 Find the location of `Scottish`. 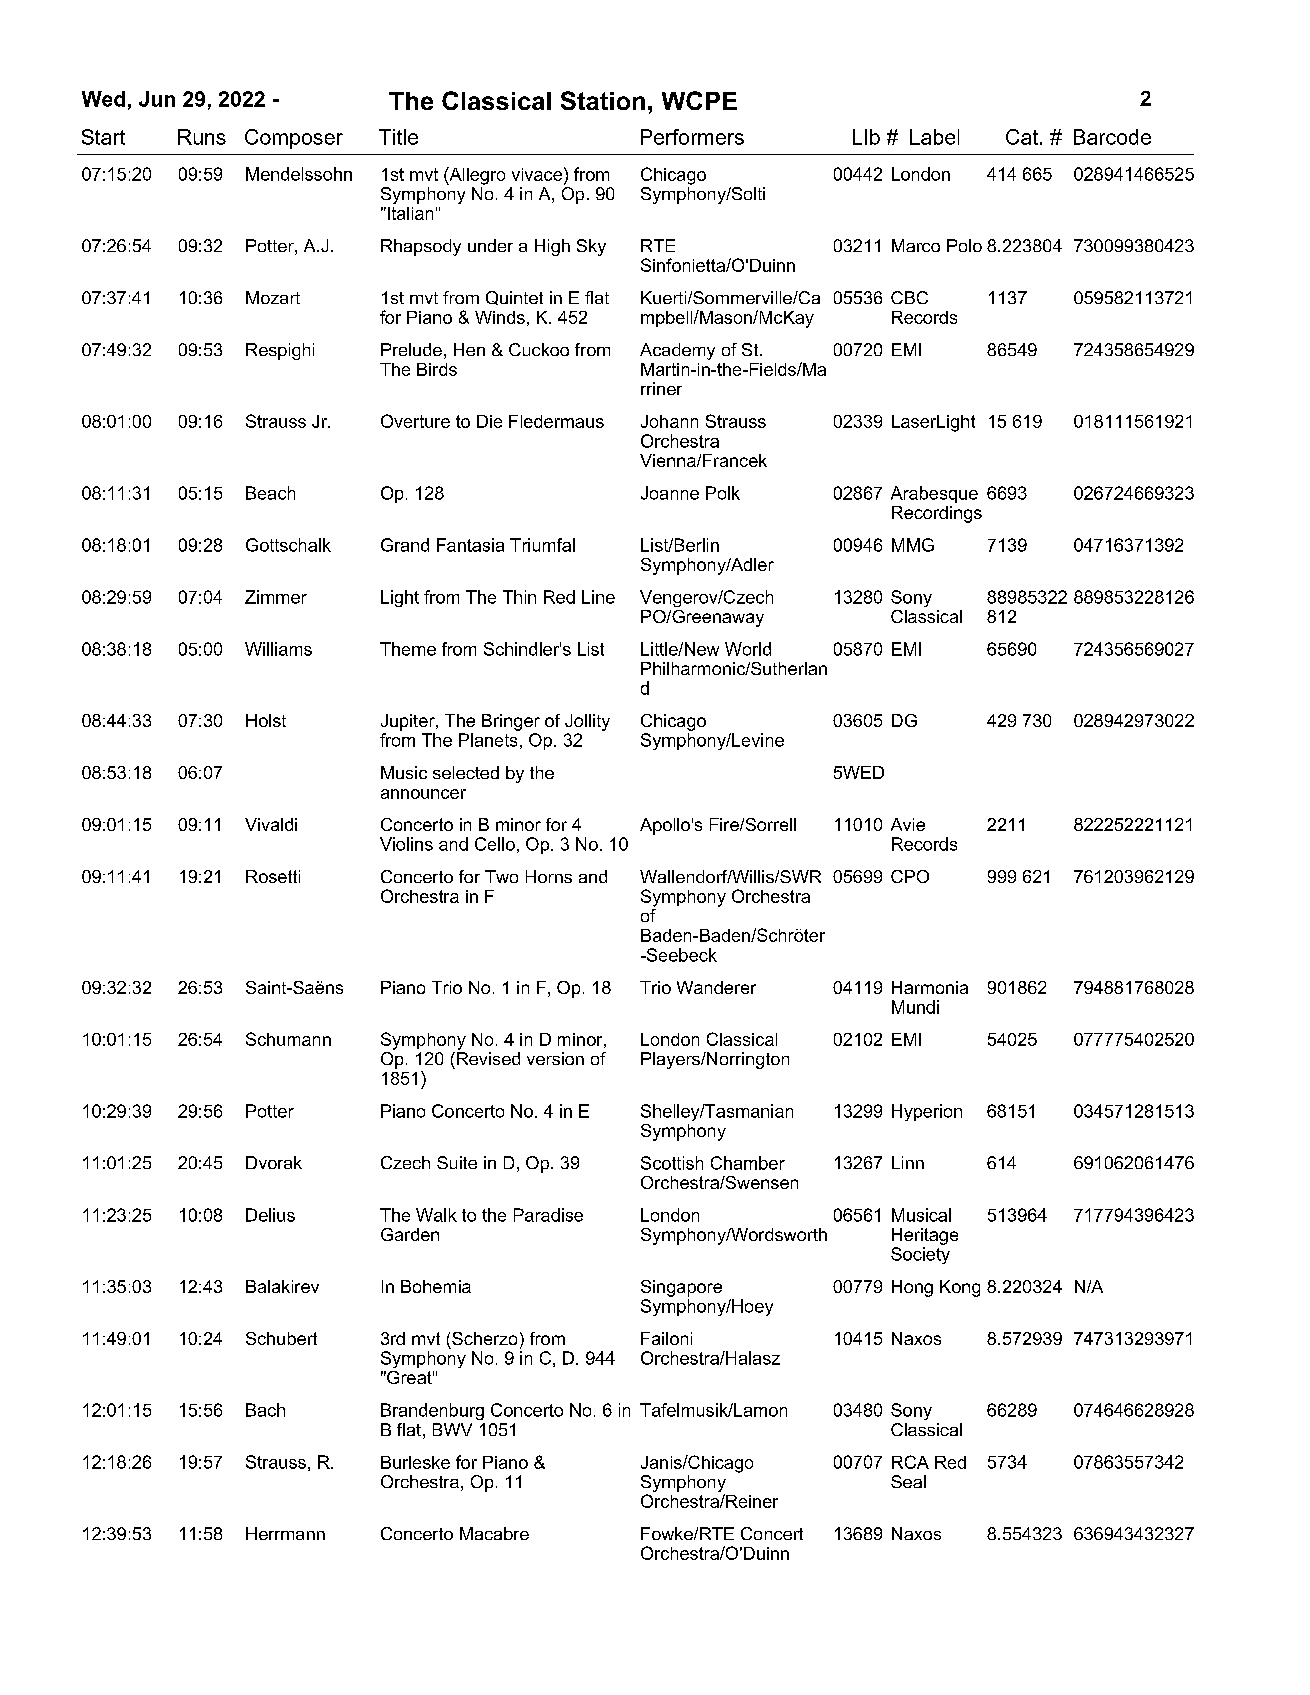

Scottish is located at coordinates (672, 1163).
